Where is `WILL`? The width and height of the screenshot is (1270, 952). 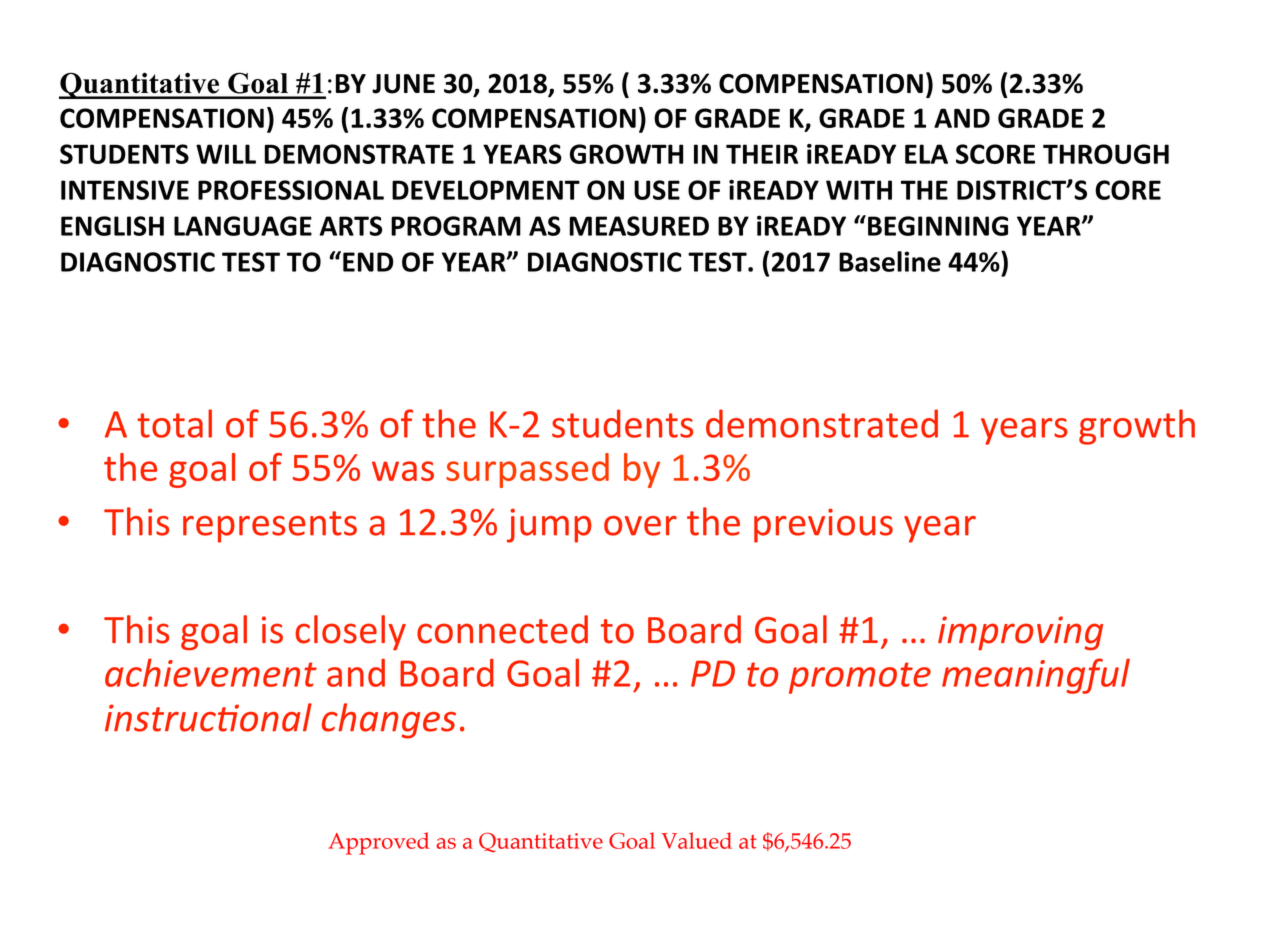 WILL is located at coordinates (226, 154).
